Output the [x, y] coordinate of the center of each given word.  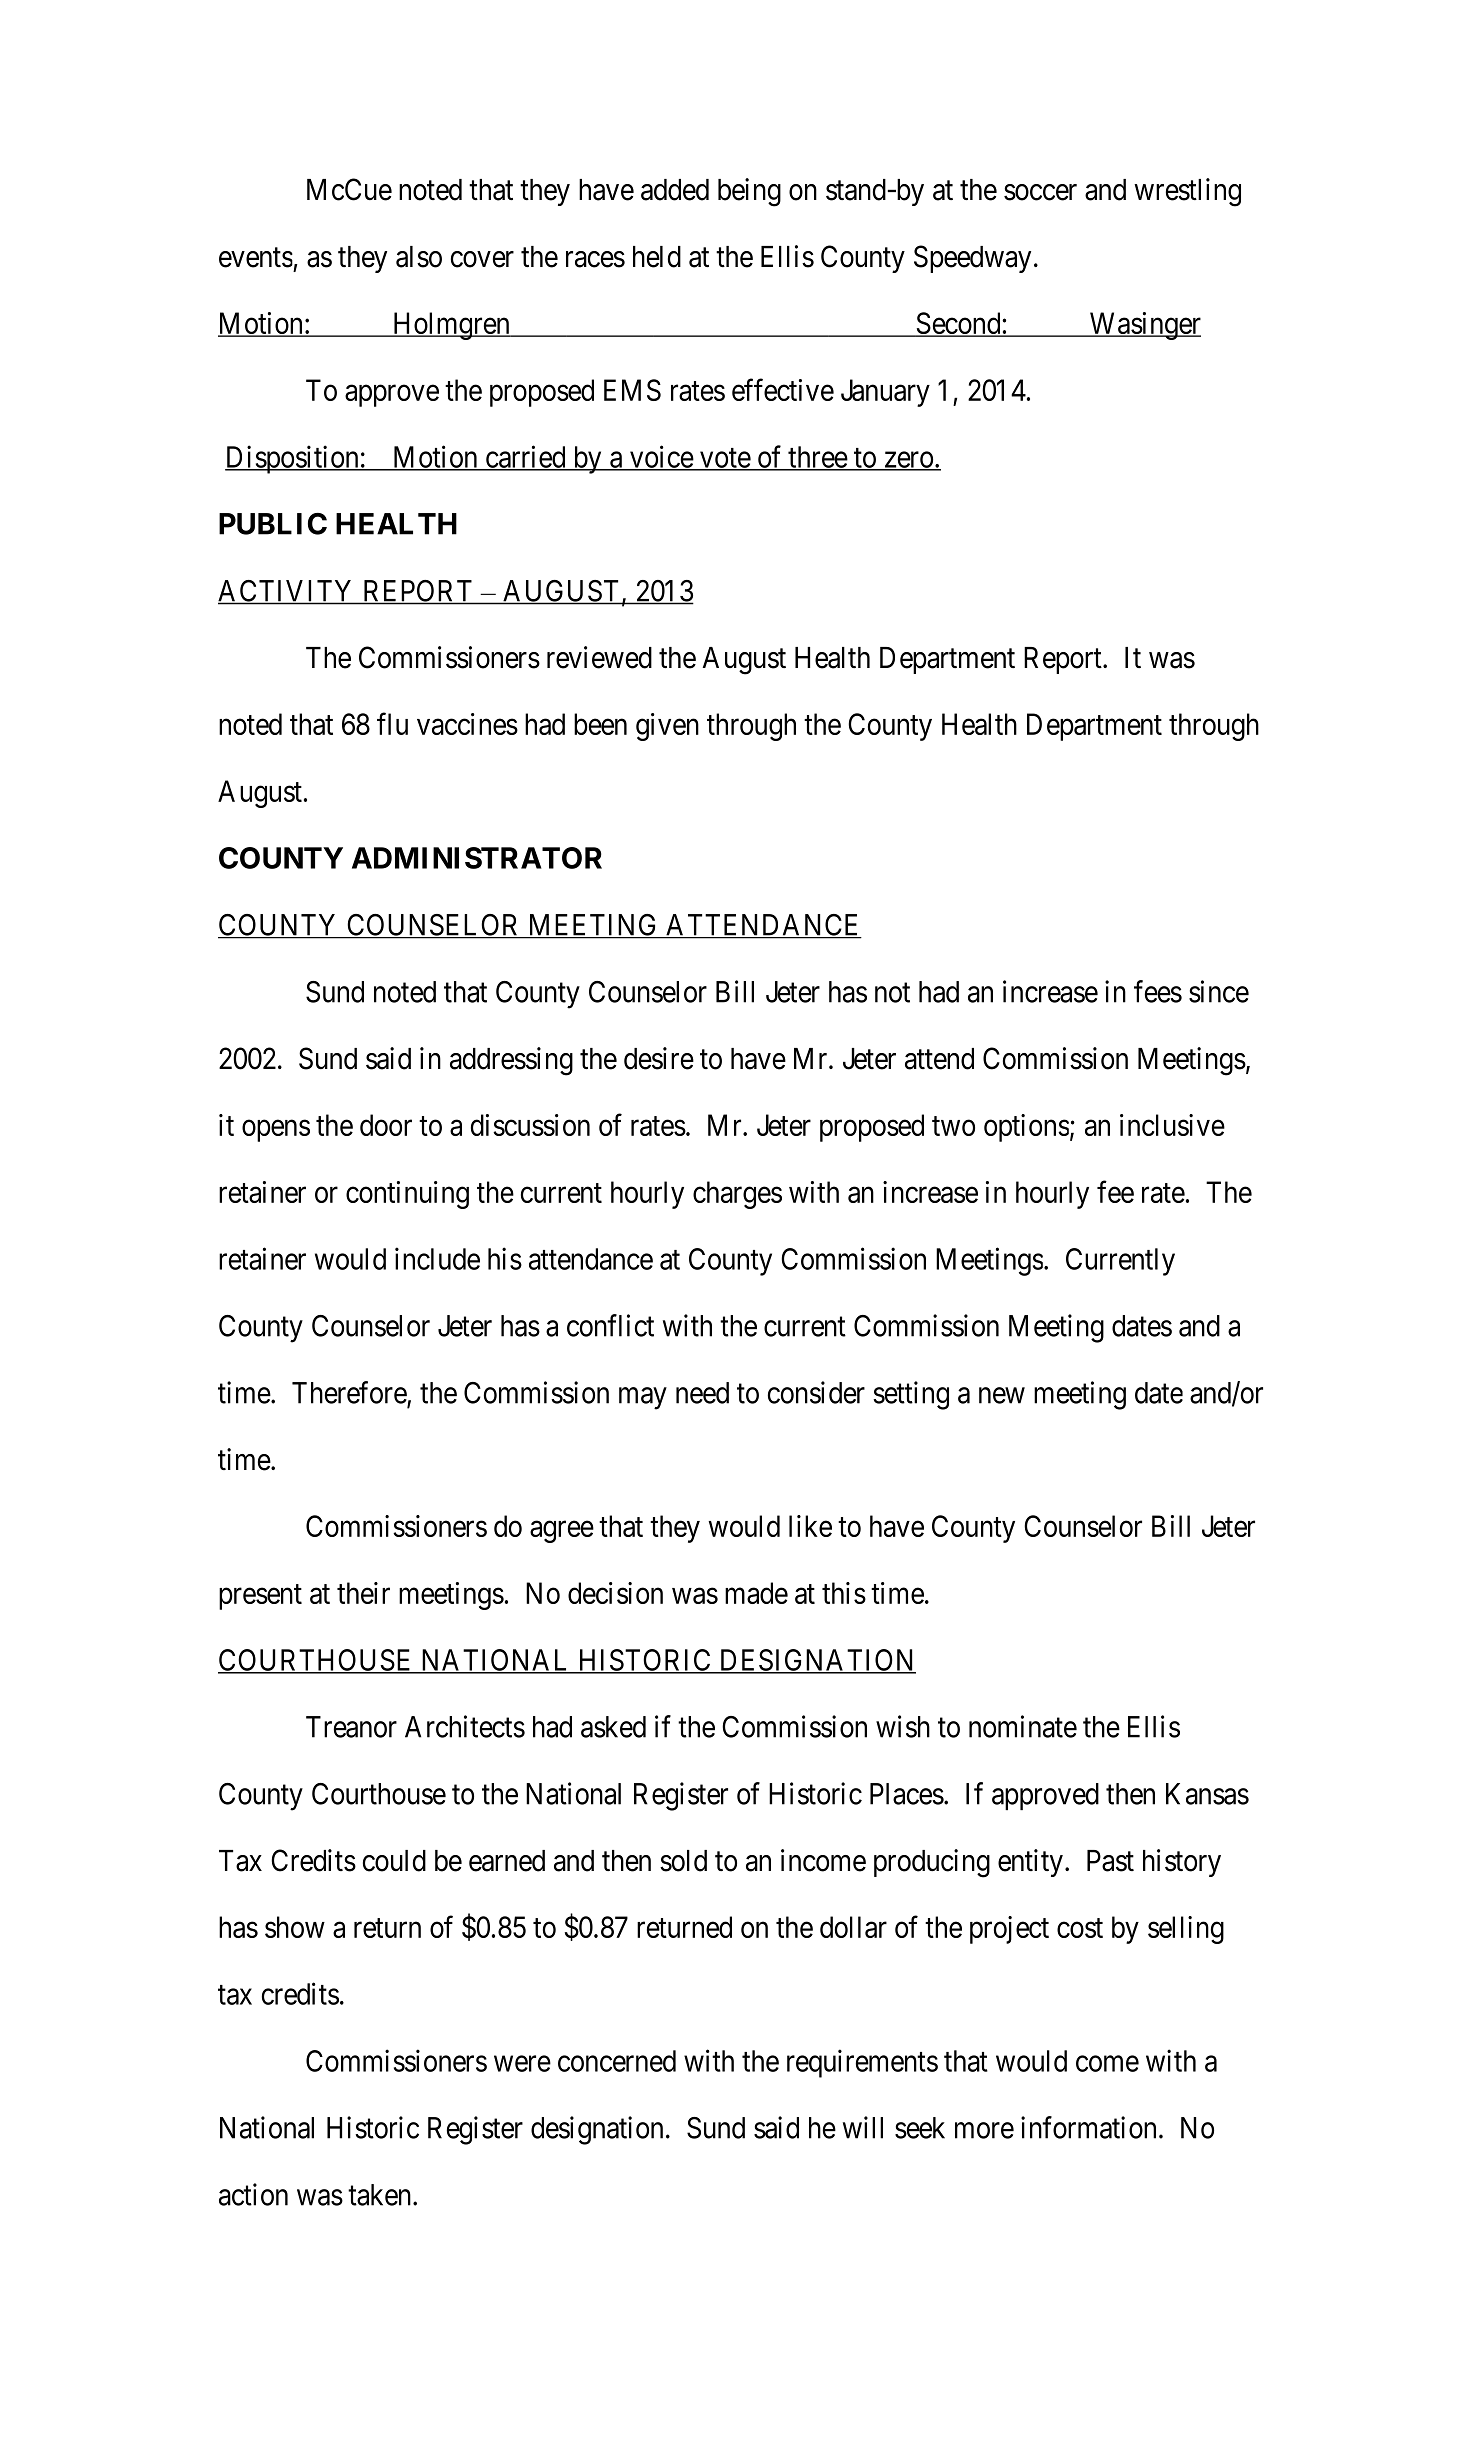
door [386, 1125]
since [1219, 991]
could [394, 1861]
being [749, 192]
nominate [1023, 1726]
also [419, 257]
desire [659, 1058]
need [702, 1393]
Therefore [350, 1393]
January [885, 393]
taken [381, 2195]
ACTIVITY [287, 592]
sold [683, 1861]
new [1002, 1395]
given [667, 727]
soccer [1040, 192]
